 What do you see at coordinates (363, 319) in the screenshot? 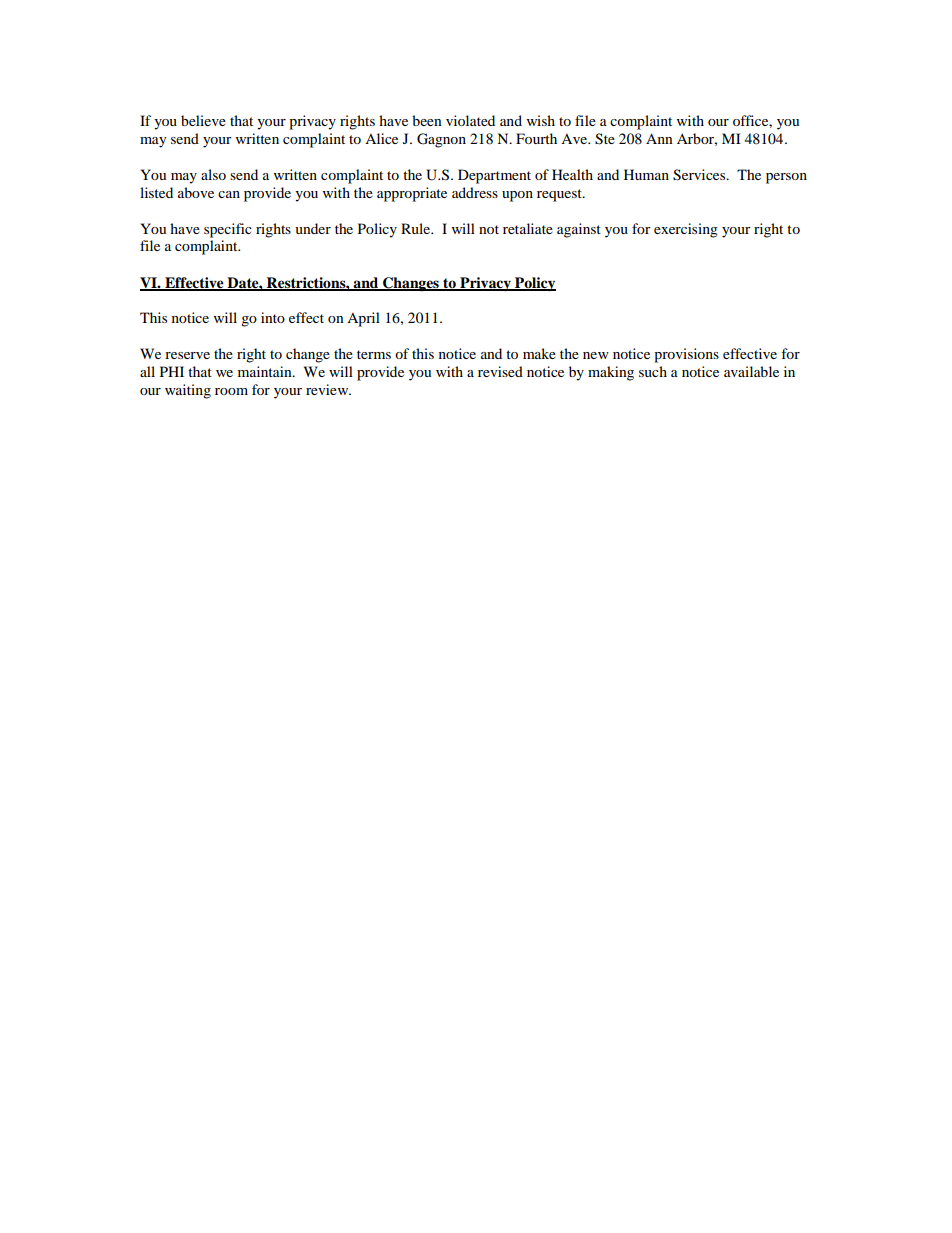
I see `April` at bounding box center [363, 319].
